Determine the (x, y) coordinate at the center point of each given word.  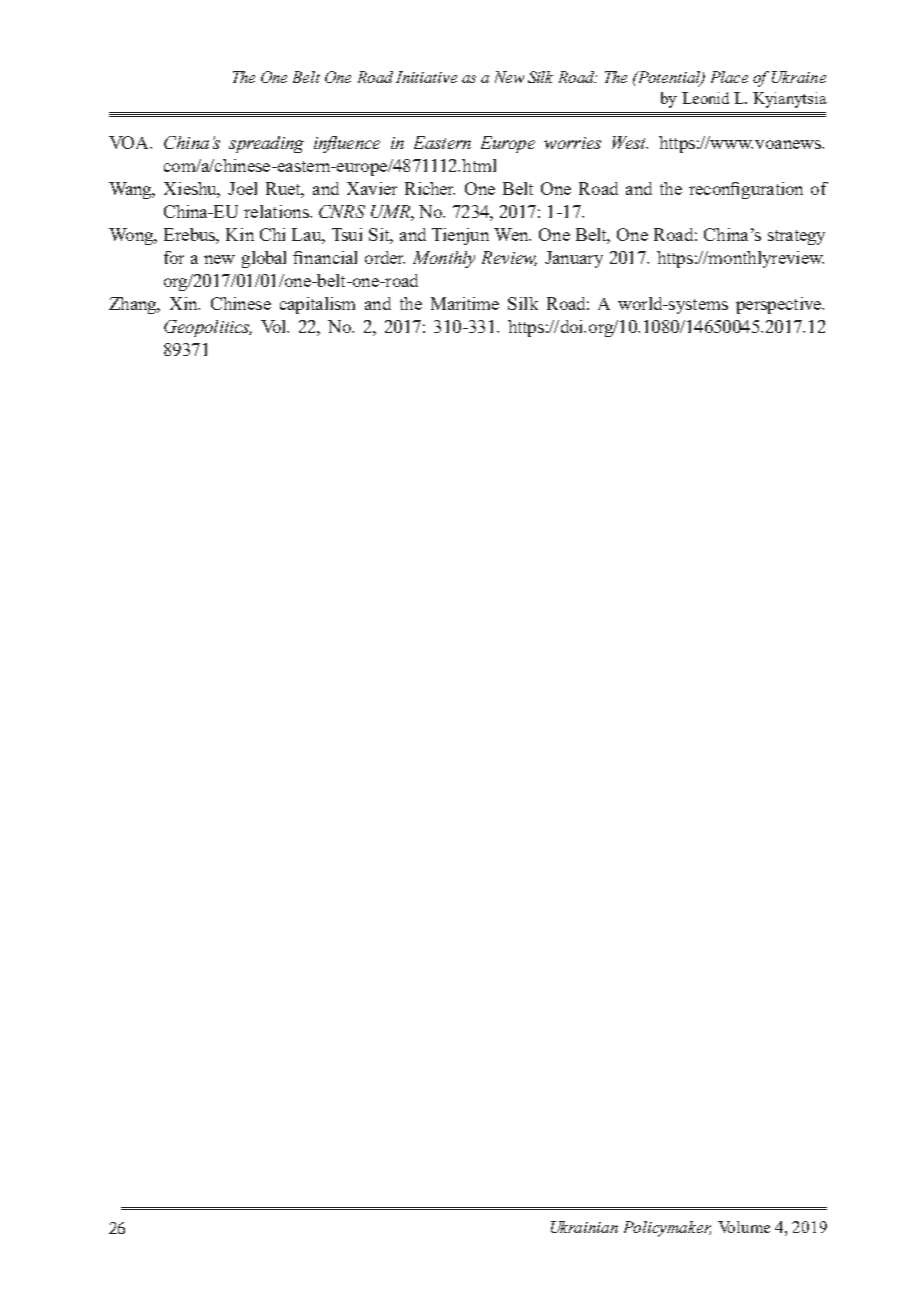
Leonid (705, 98)
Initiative (426, 77)
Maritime (465, 303)
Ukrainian (584, 1227)
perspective (780, 305)
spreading (266, 144)
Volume (744, 1227)
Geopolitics (208, 328)
